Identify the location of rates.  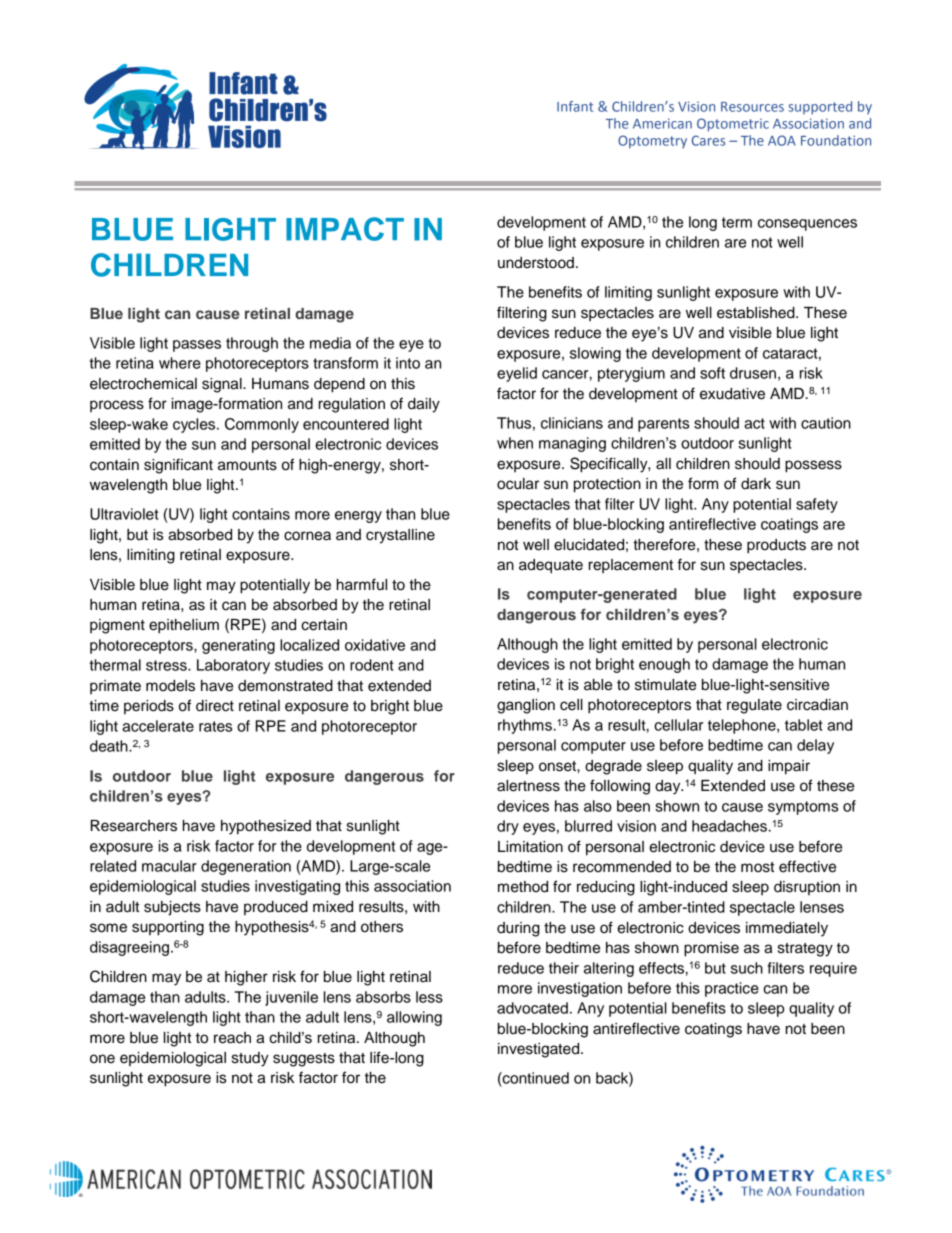
(215, 726).
